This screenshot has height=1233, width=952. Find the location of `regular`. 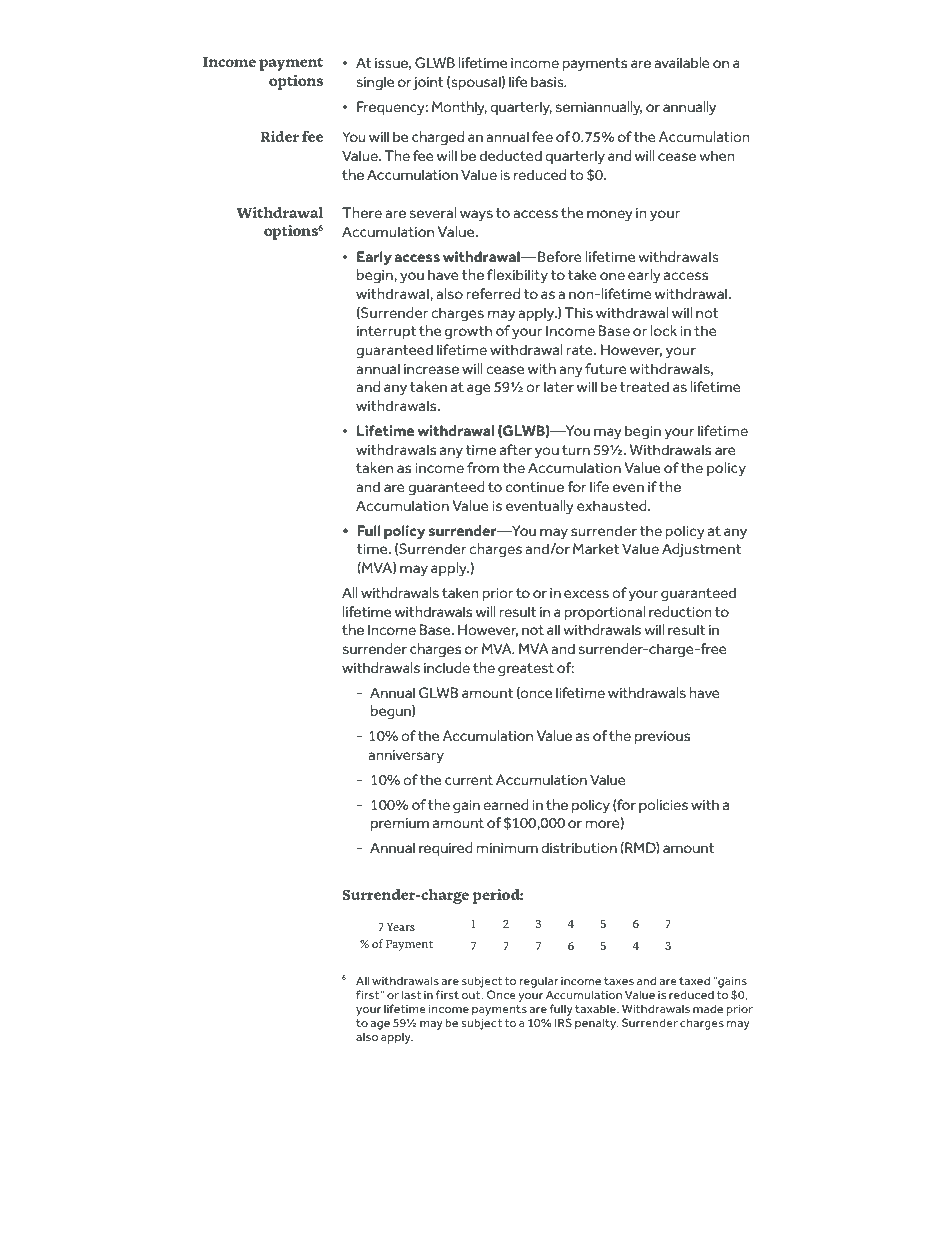

regular is located at coordinates (539, 982).
